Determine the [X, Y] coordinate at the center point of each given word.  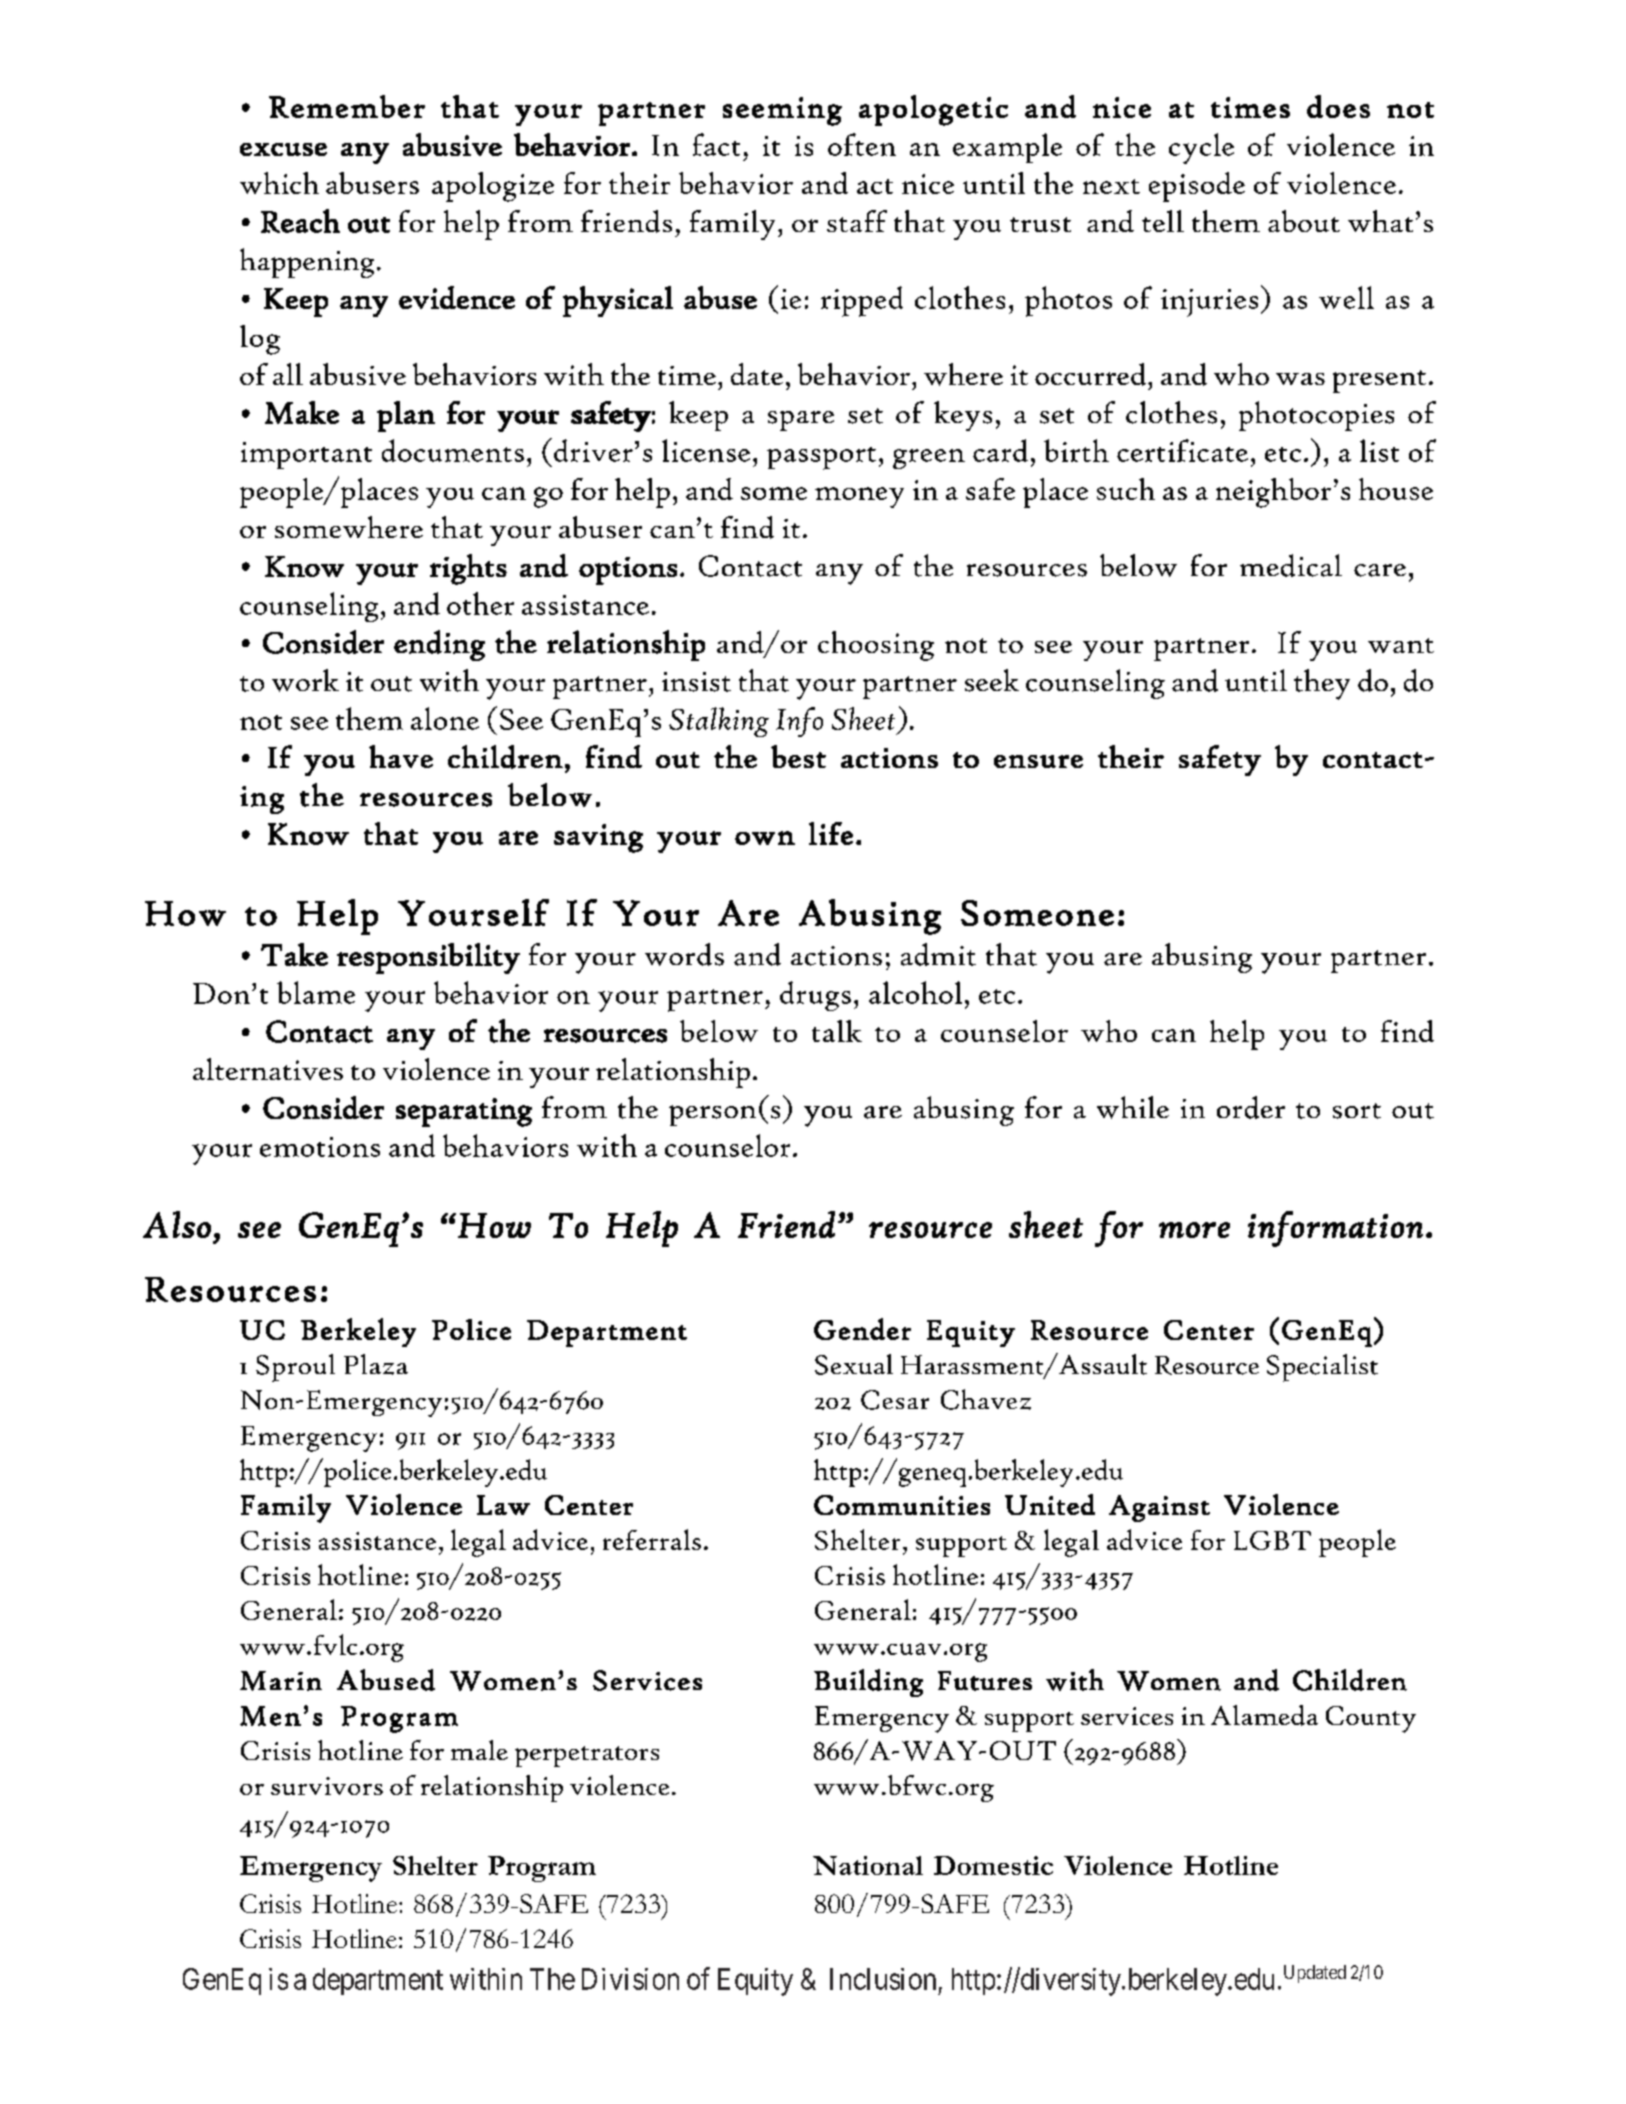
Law [503, 1505]
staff [857, 221]
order [1251, 1107]
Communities [902, 1505]
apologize [493, 187]
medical [1291, 565]
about [1304, 221]
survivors [327, 1786]
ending [439, 645]
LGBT [1272, 1540]
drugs [815, 996]
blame [316, 992]
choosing [876, 646]
